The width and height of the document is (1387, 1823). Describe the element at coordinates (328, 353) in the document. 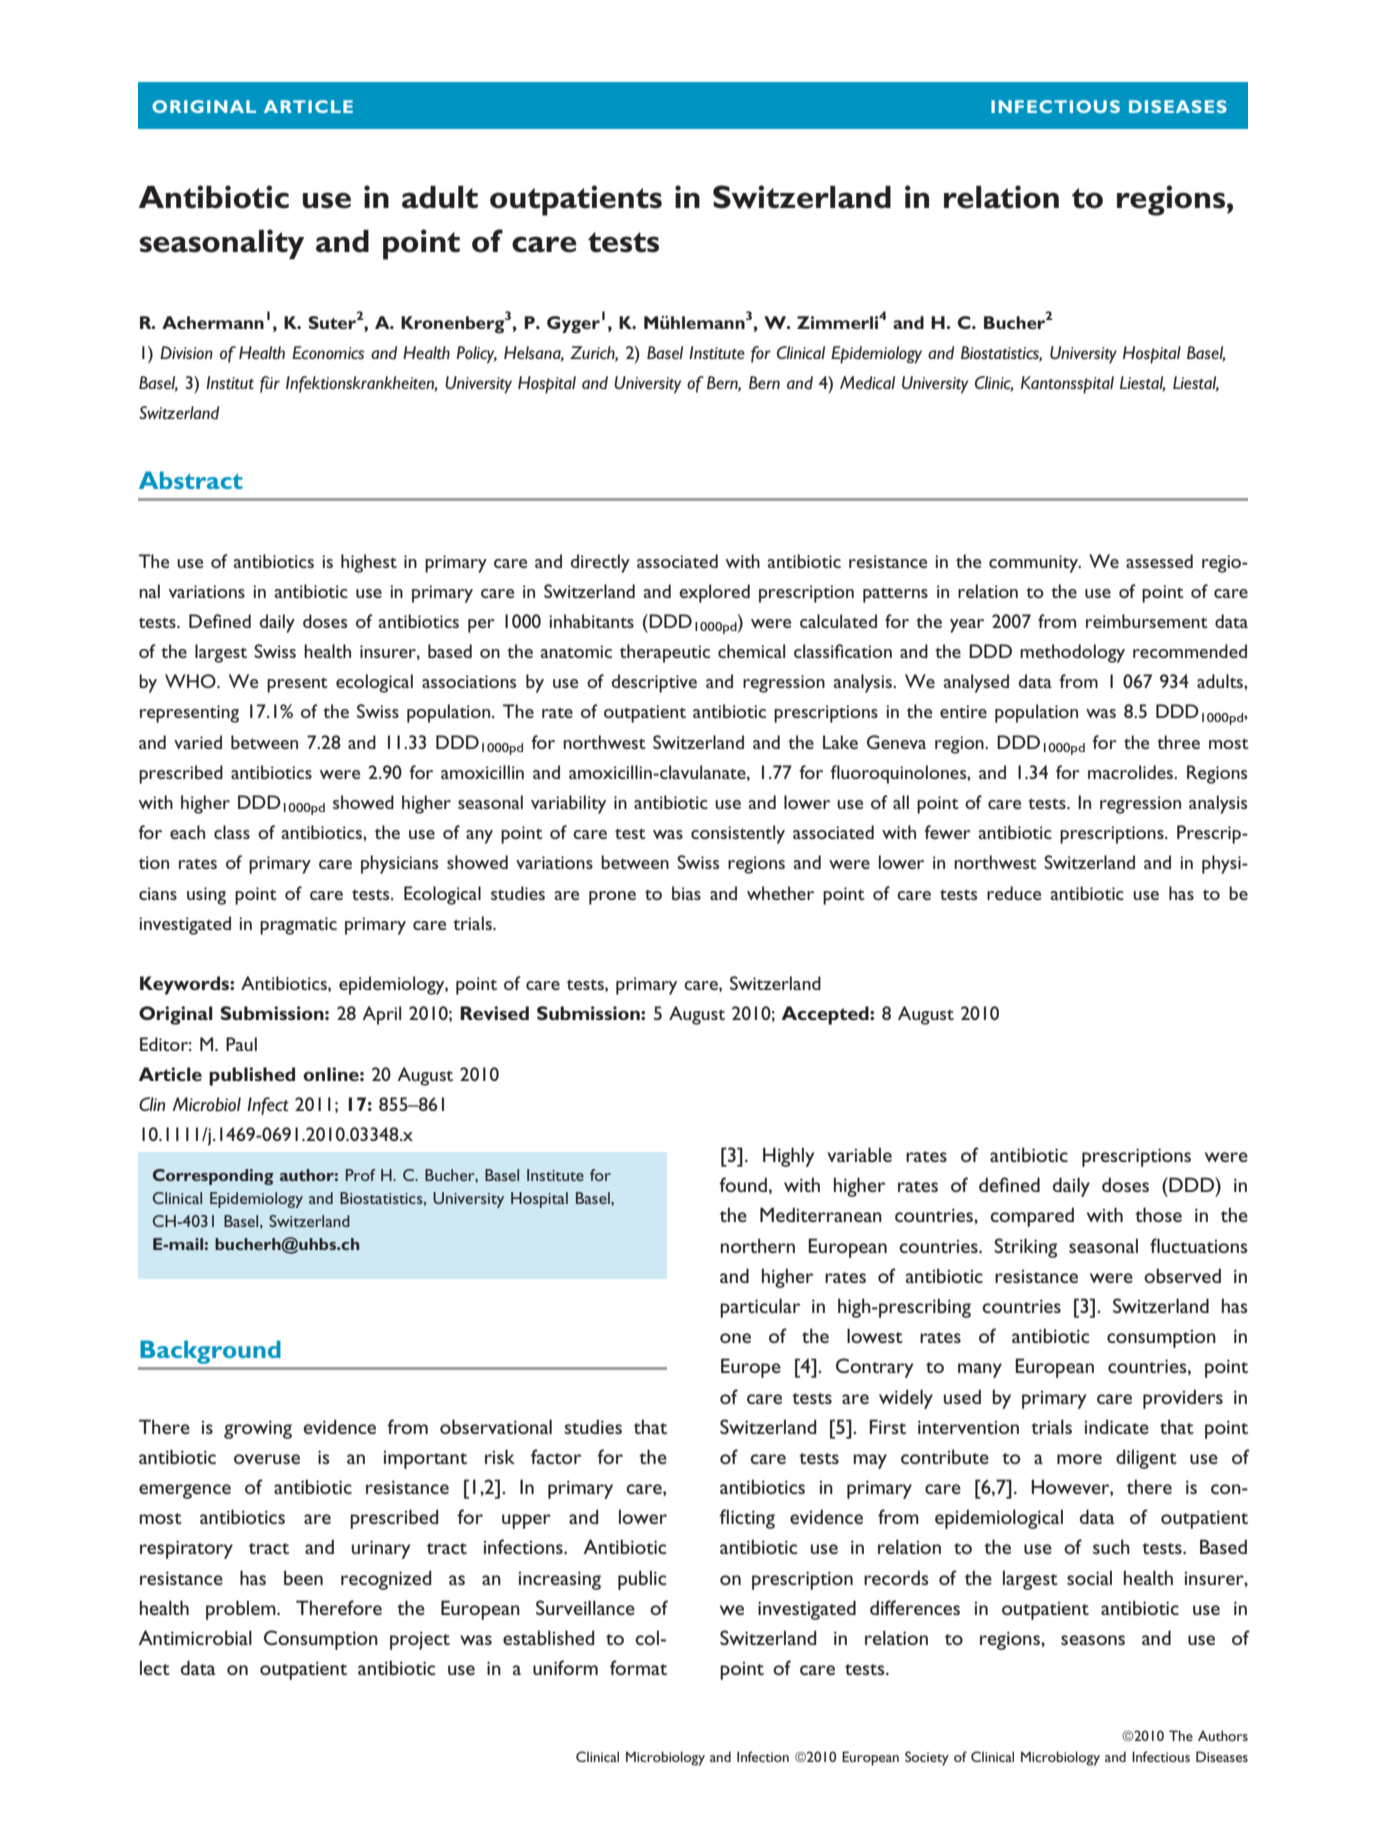

I see `Economics` at that location.
